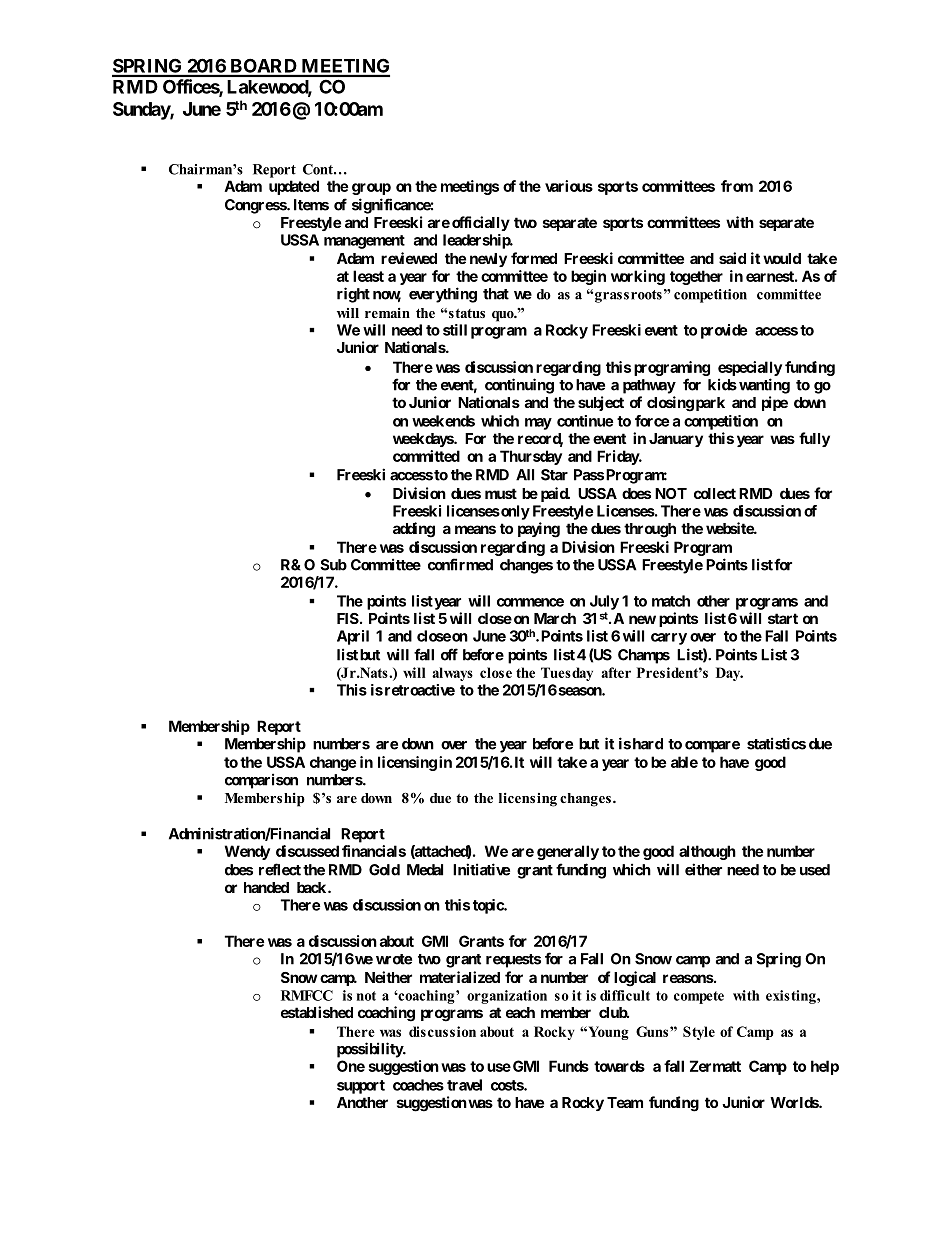  I want to click on generally, so click(568, 852).
